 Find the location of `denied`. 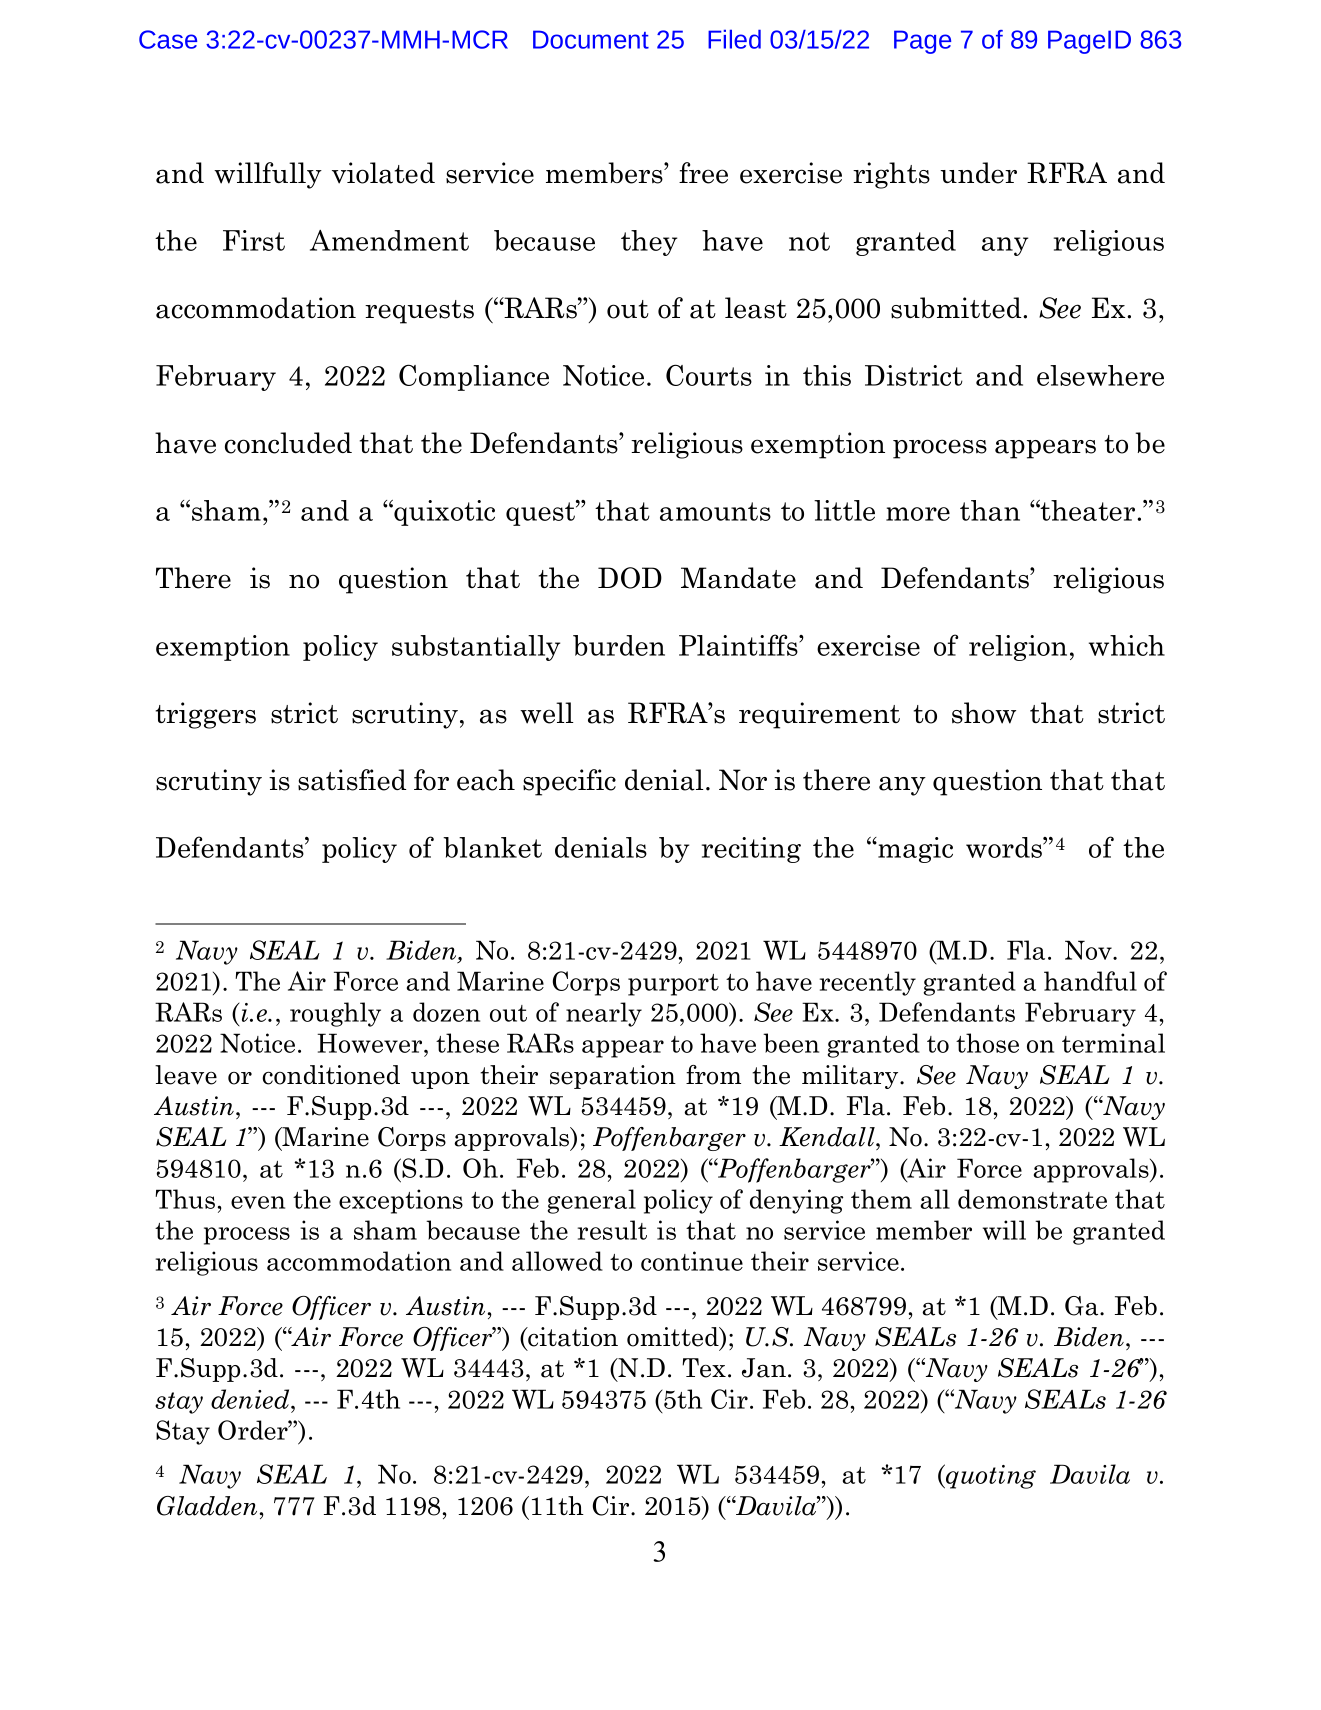

denied is located at coordinates (251, 1399).
